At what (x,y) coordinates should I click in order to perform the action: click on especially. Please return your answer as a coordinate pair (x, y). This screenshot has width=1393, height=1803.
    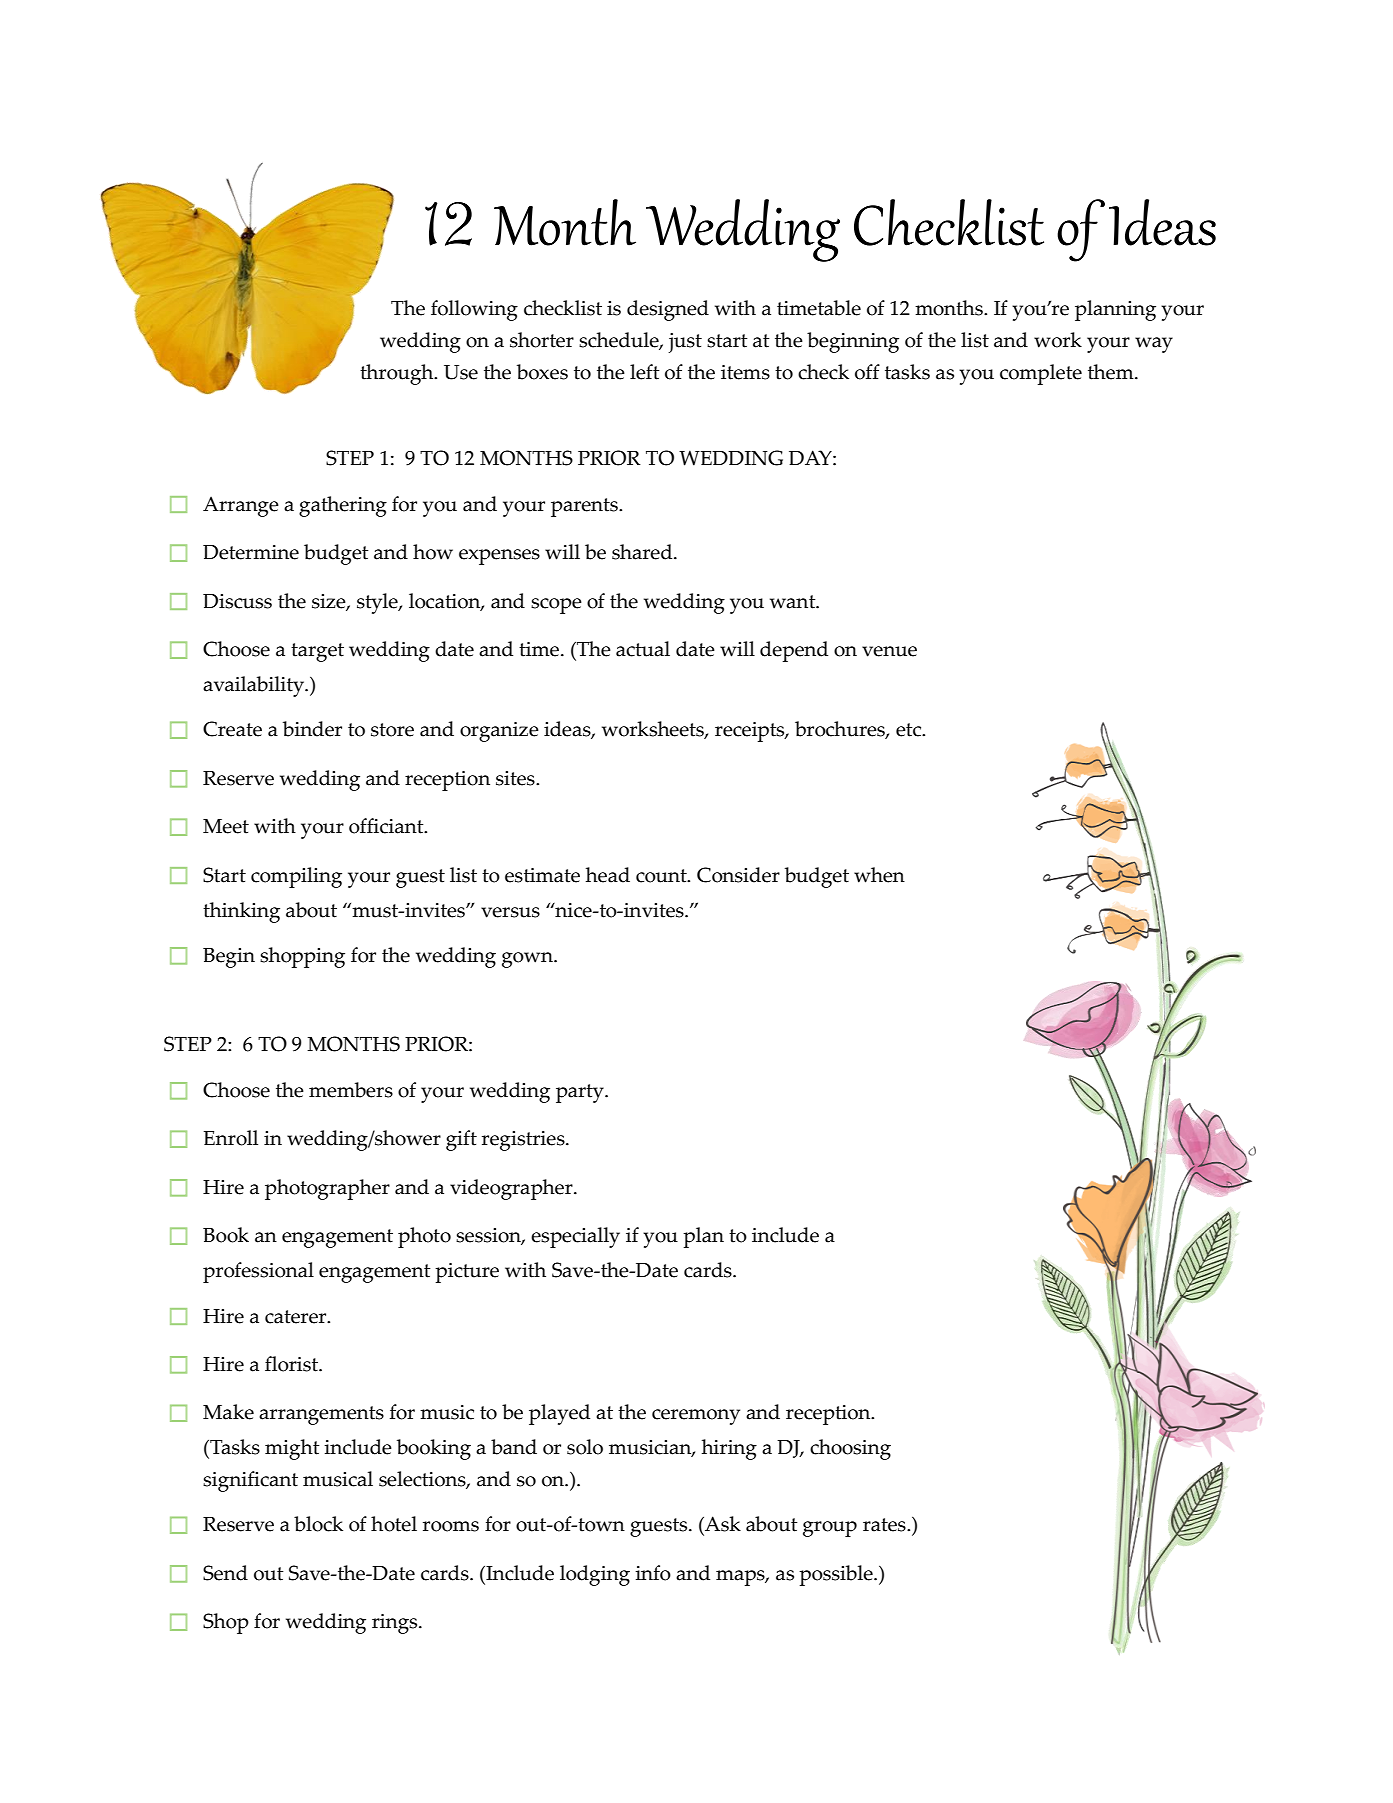
    Looking at the image, I should click on (575, 1237).
